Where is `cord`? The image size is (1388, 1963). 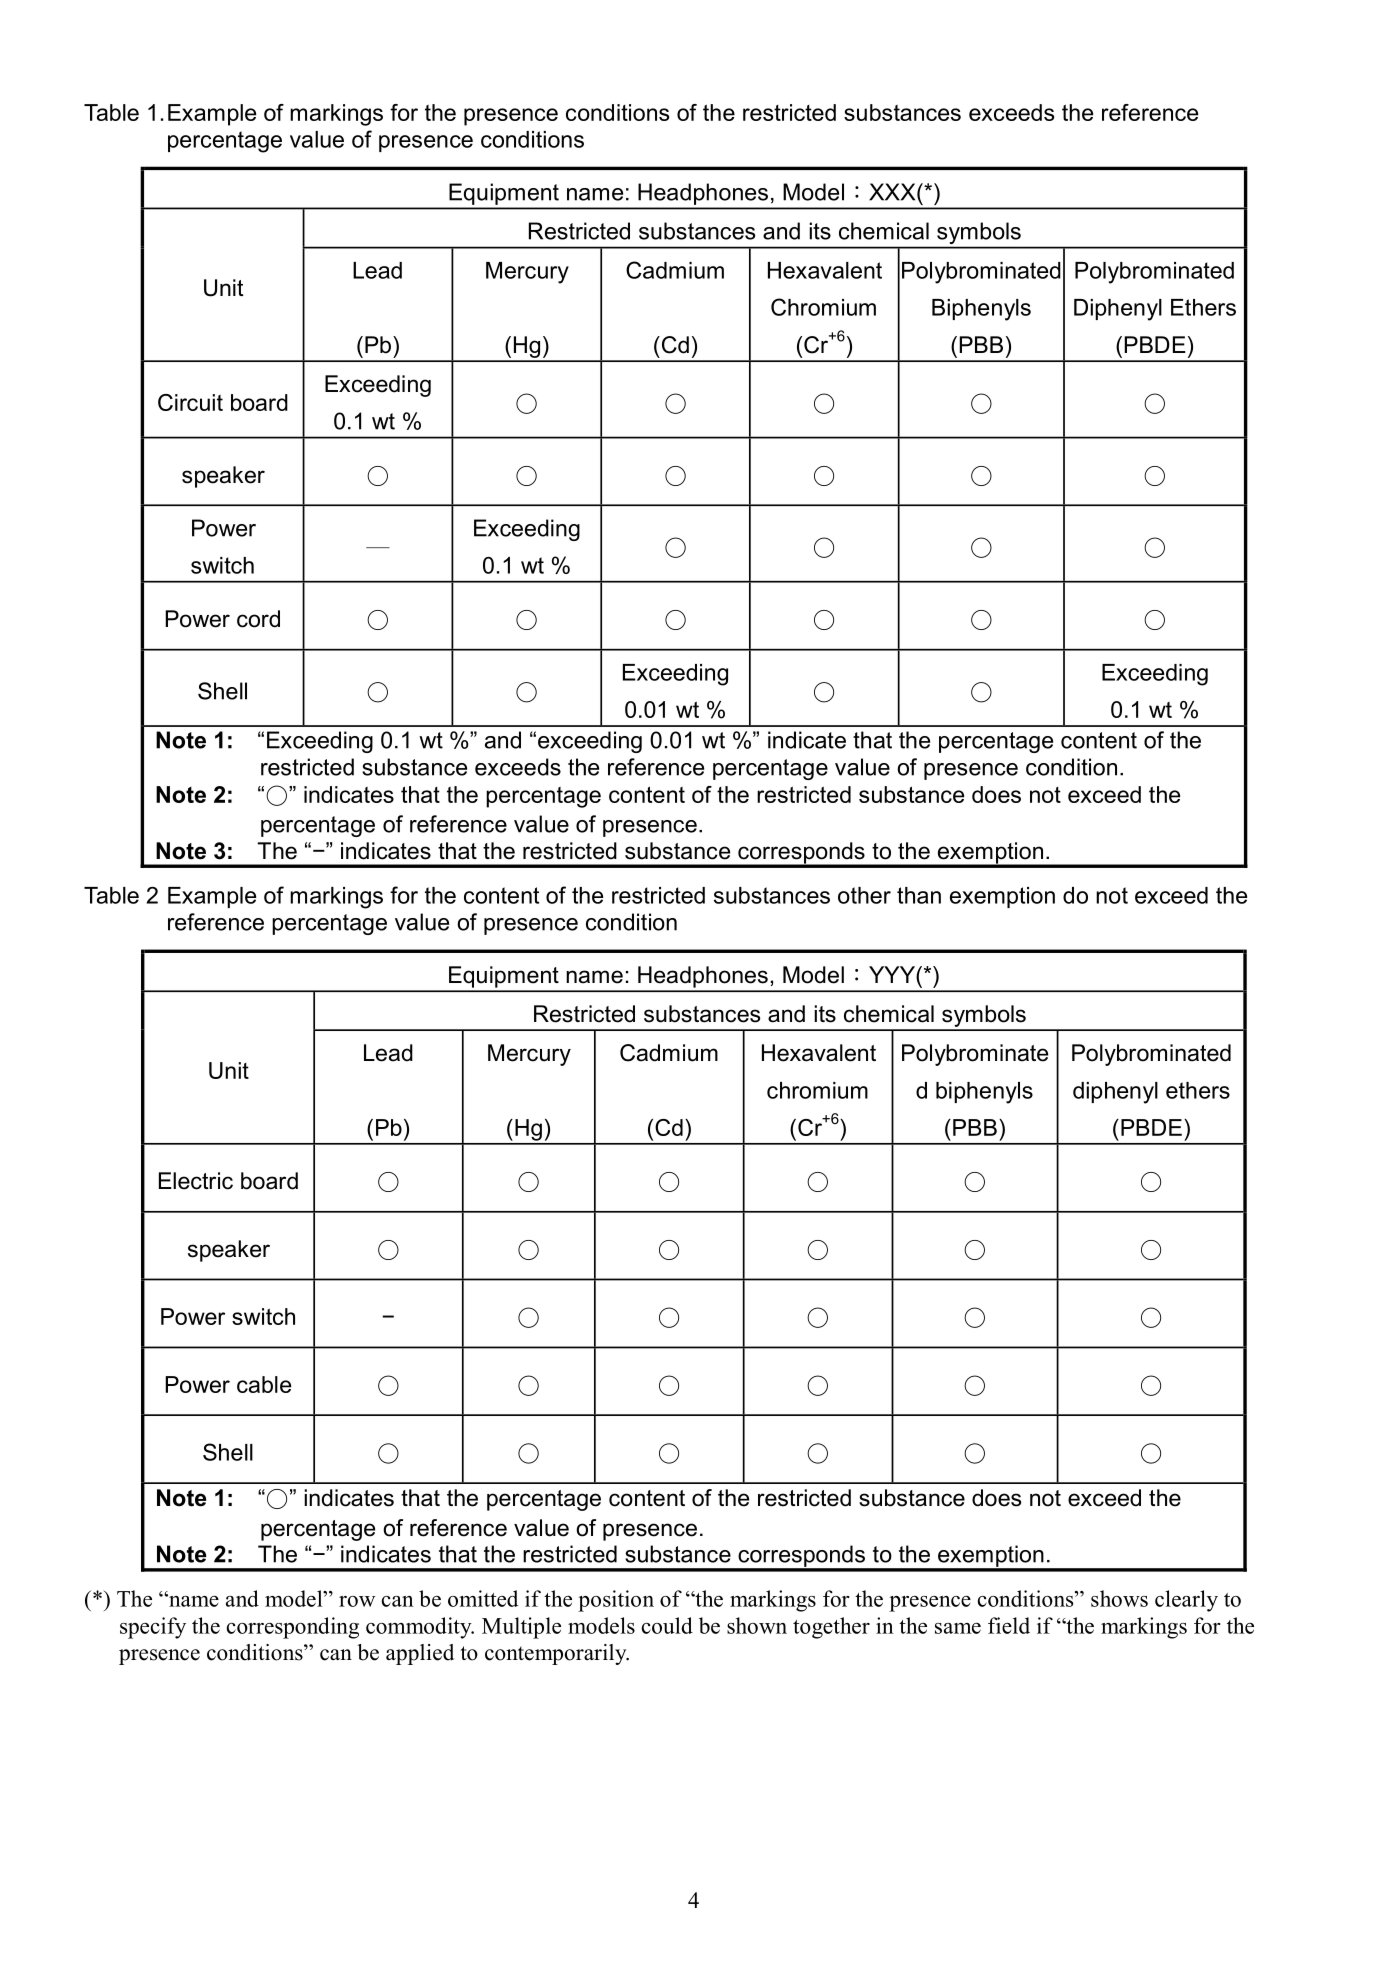
cord is located at coordinates (258, 619).
